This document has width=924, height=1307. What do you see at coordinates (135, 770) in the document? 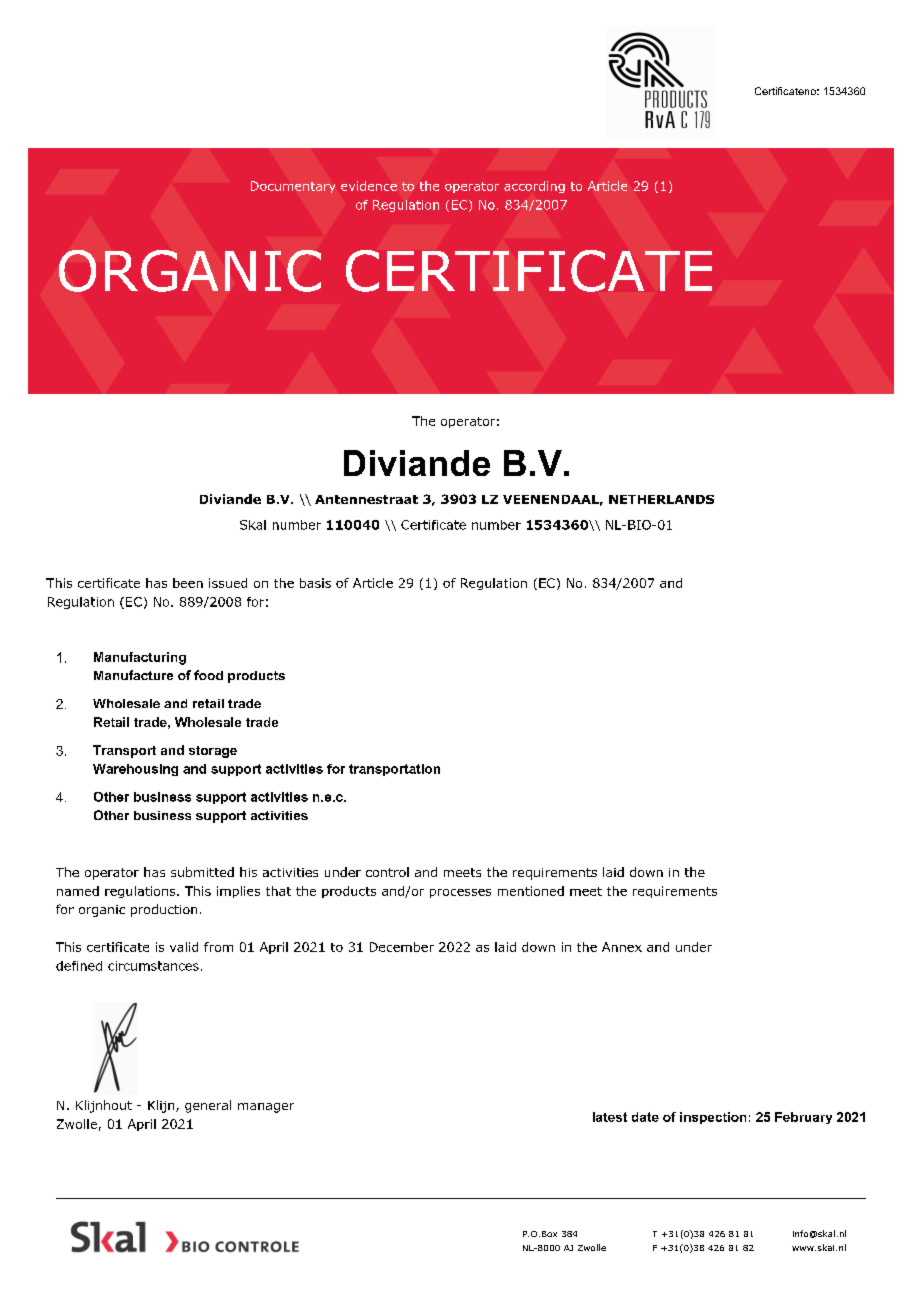
I see `Warehousing` at bounding box center [135, 770].
